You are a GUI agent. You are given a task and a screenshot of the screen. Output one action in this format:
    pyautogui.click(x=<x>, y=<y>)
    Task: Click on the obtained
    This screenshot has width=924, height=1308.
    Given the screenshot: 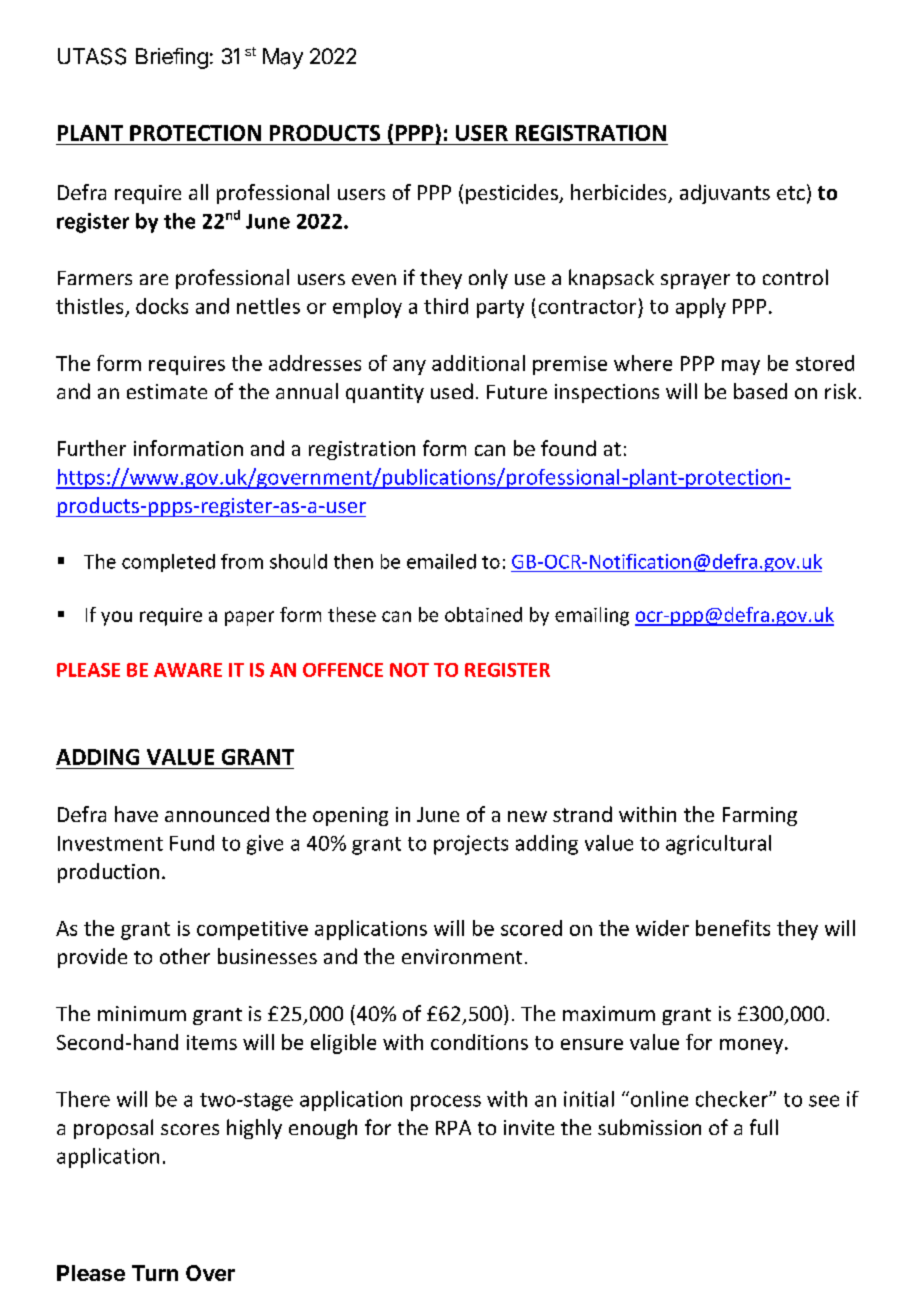 What is the action you would take?
    pyautogui.click(x=483, y=614)
